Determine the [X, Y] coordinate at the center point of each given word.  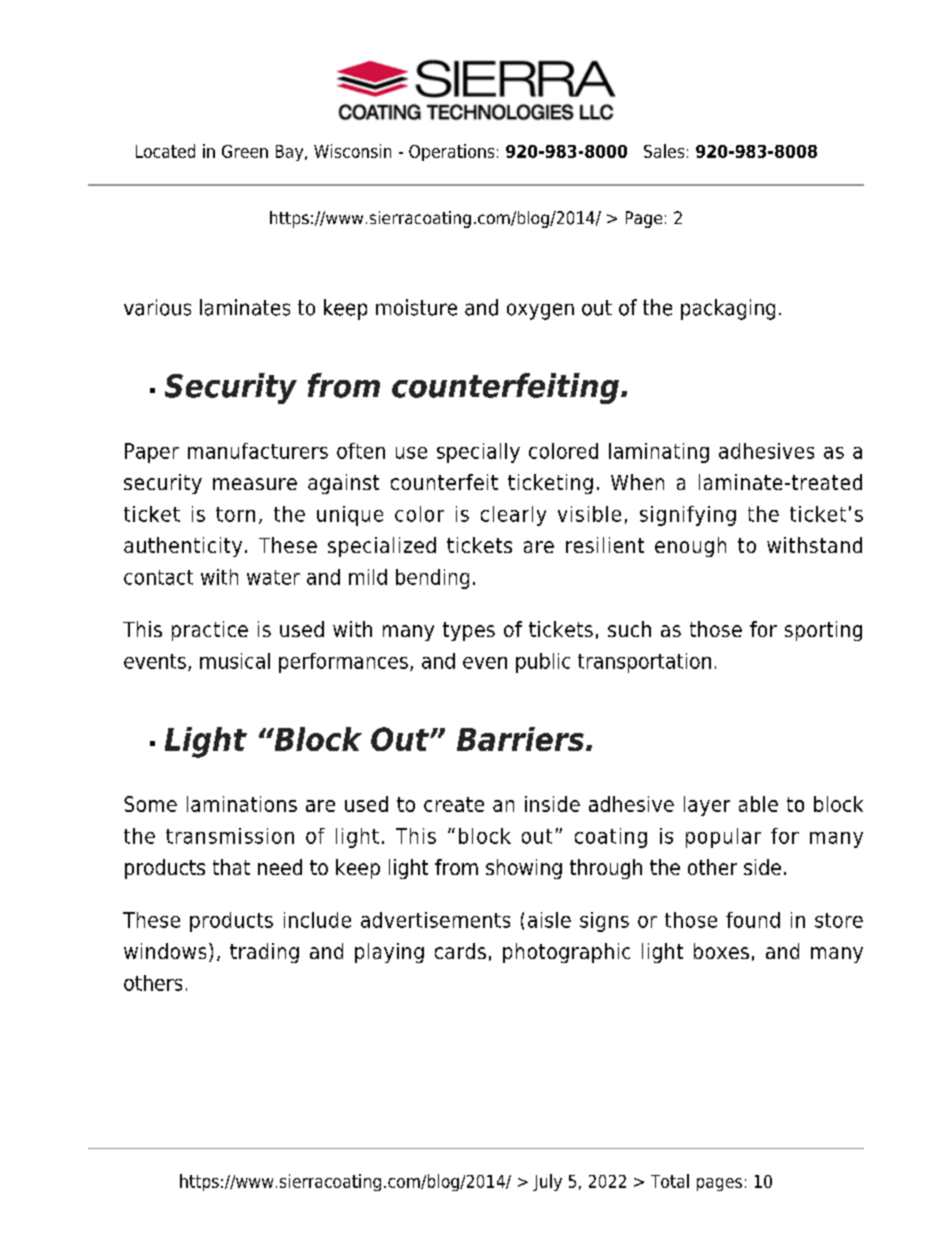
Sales [664, 151]
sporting [823, 631]
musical [235, 661]
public [543, 663]
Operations [451, 152]
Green [245, 151]
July [547, 1182]
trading [264, 953]
